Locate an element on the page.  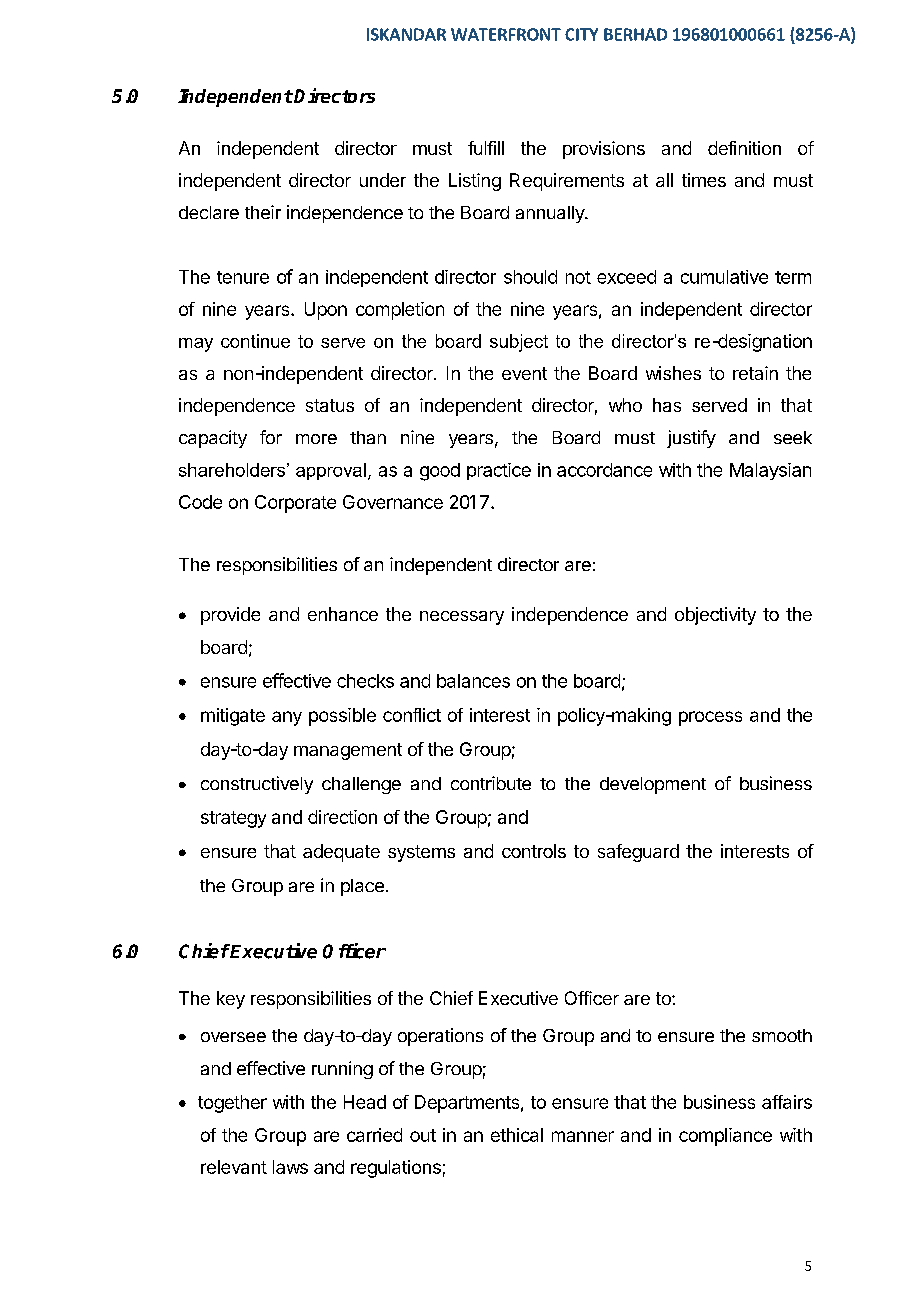
laws is located at coordinates (290, 1167).
